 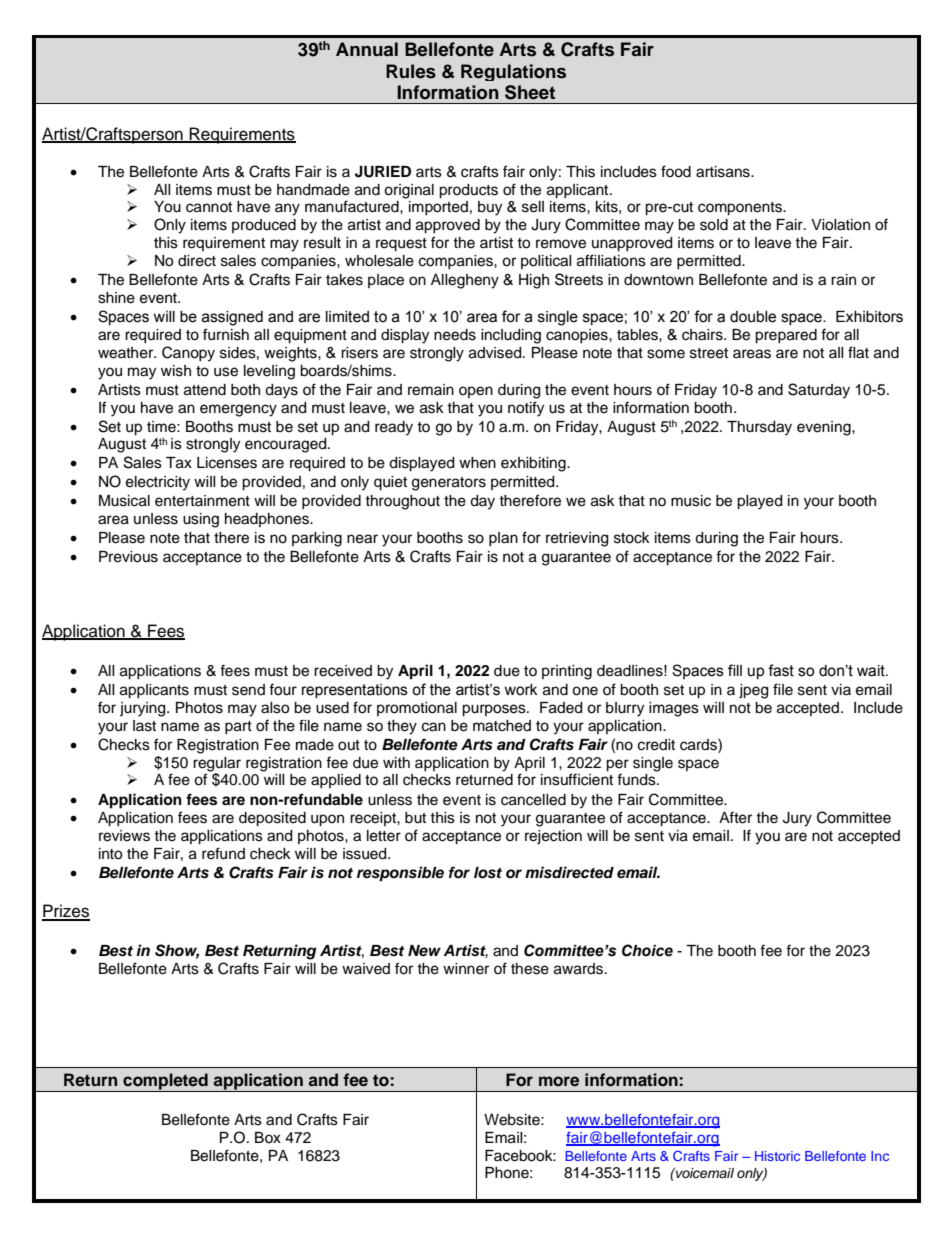 I want to click on prepared, so click(x=786, y=336).
